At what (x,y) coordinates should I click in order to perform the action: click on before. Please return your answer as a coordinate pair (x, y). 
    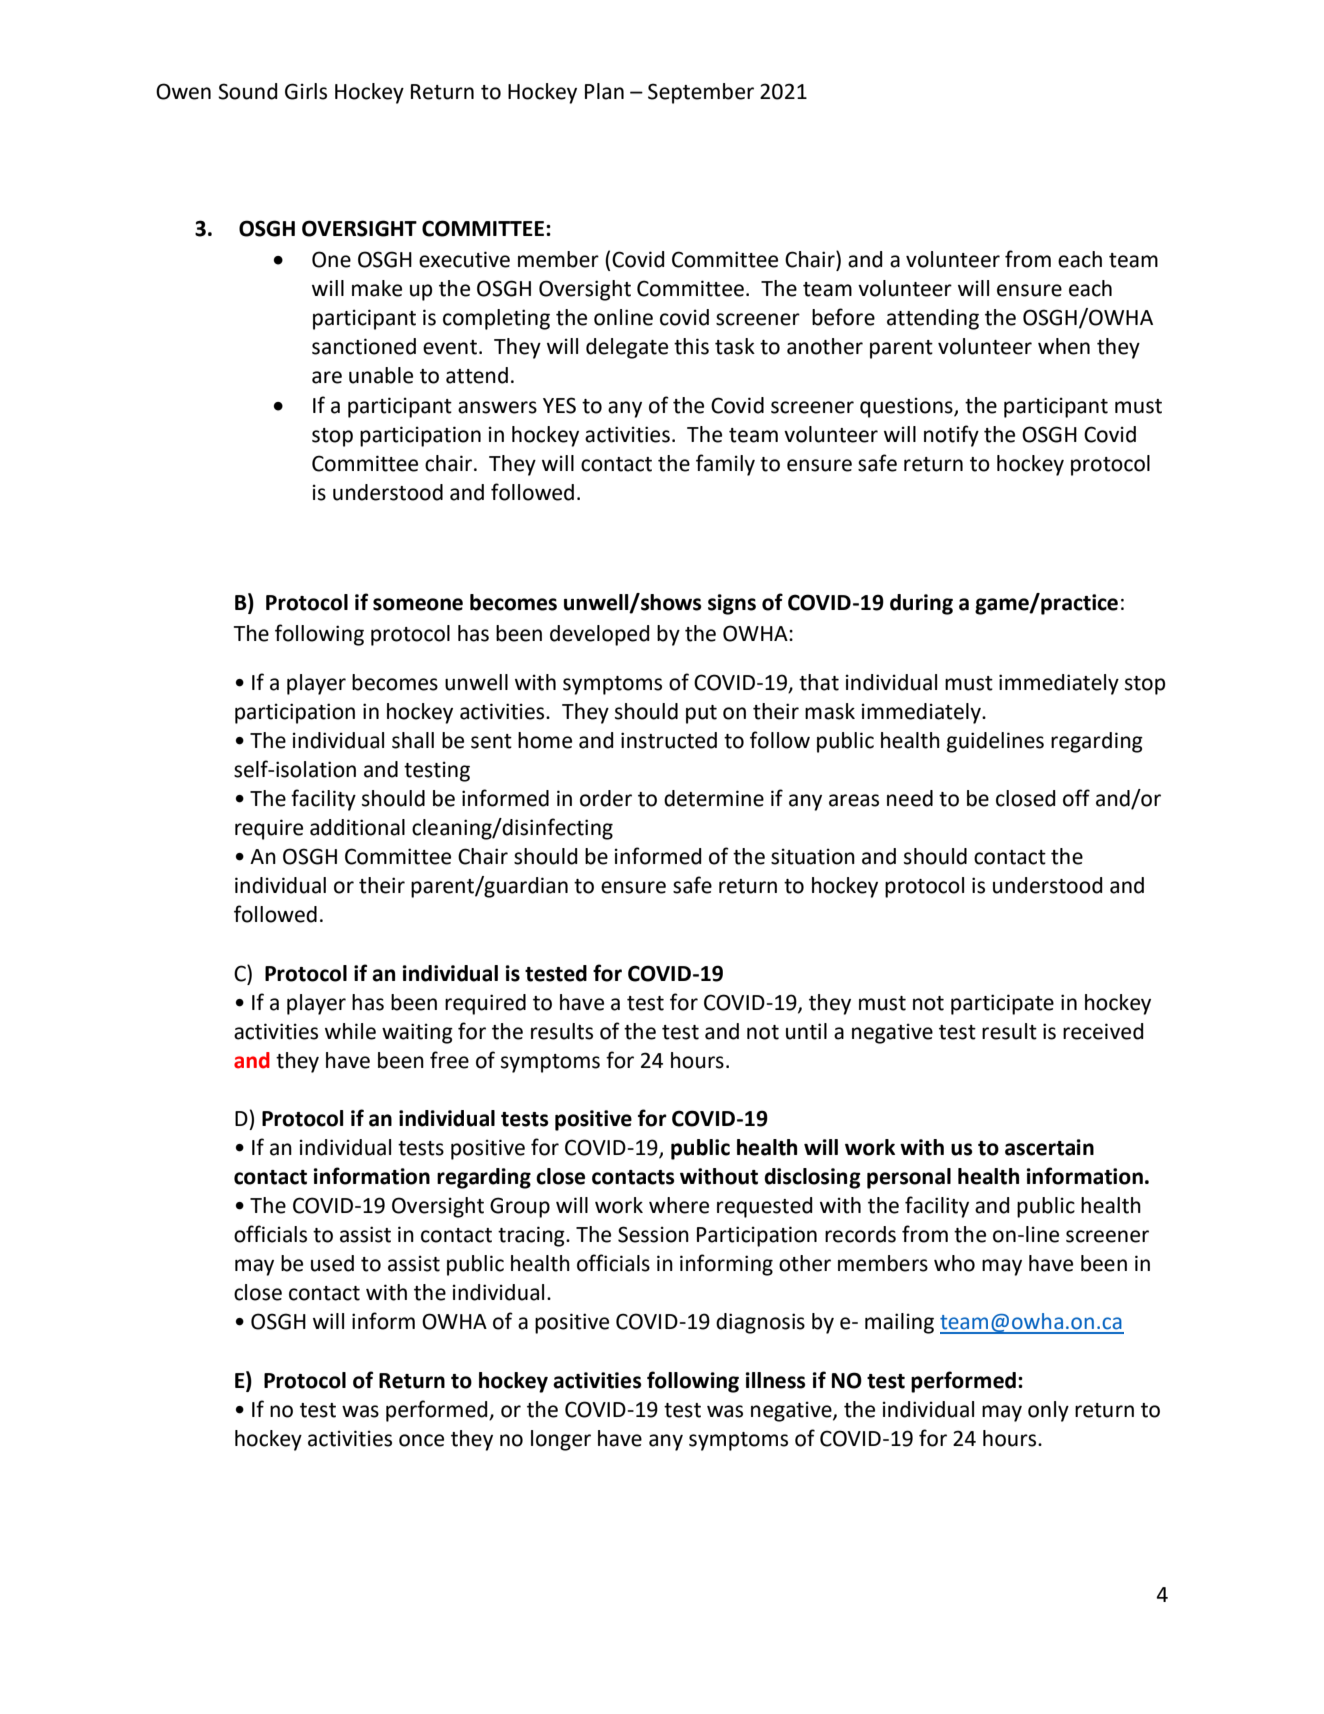
    Looking at the image, I should click on (843, 317).
